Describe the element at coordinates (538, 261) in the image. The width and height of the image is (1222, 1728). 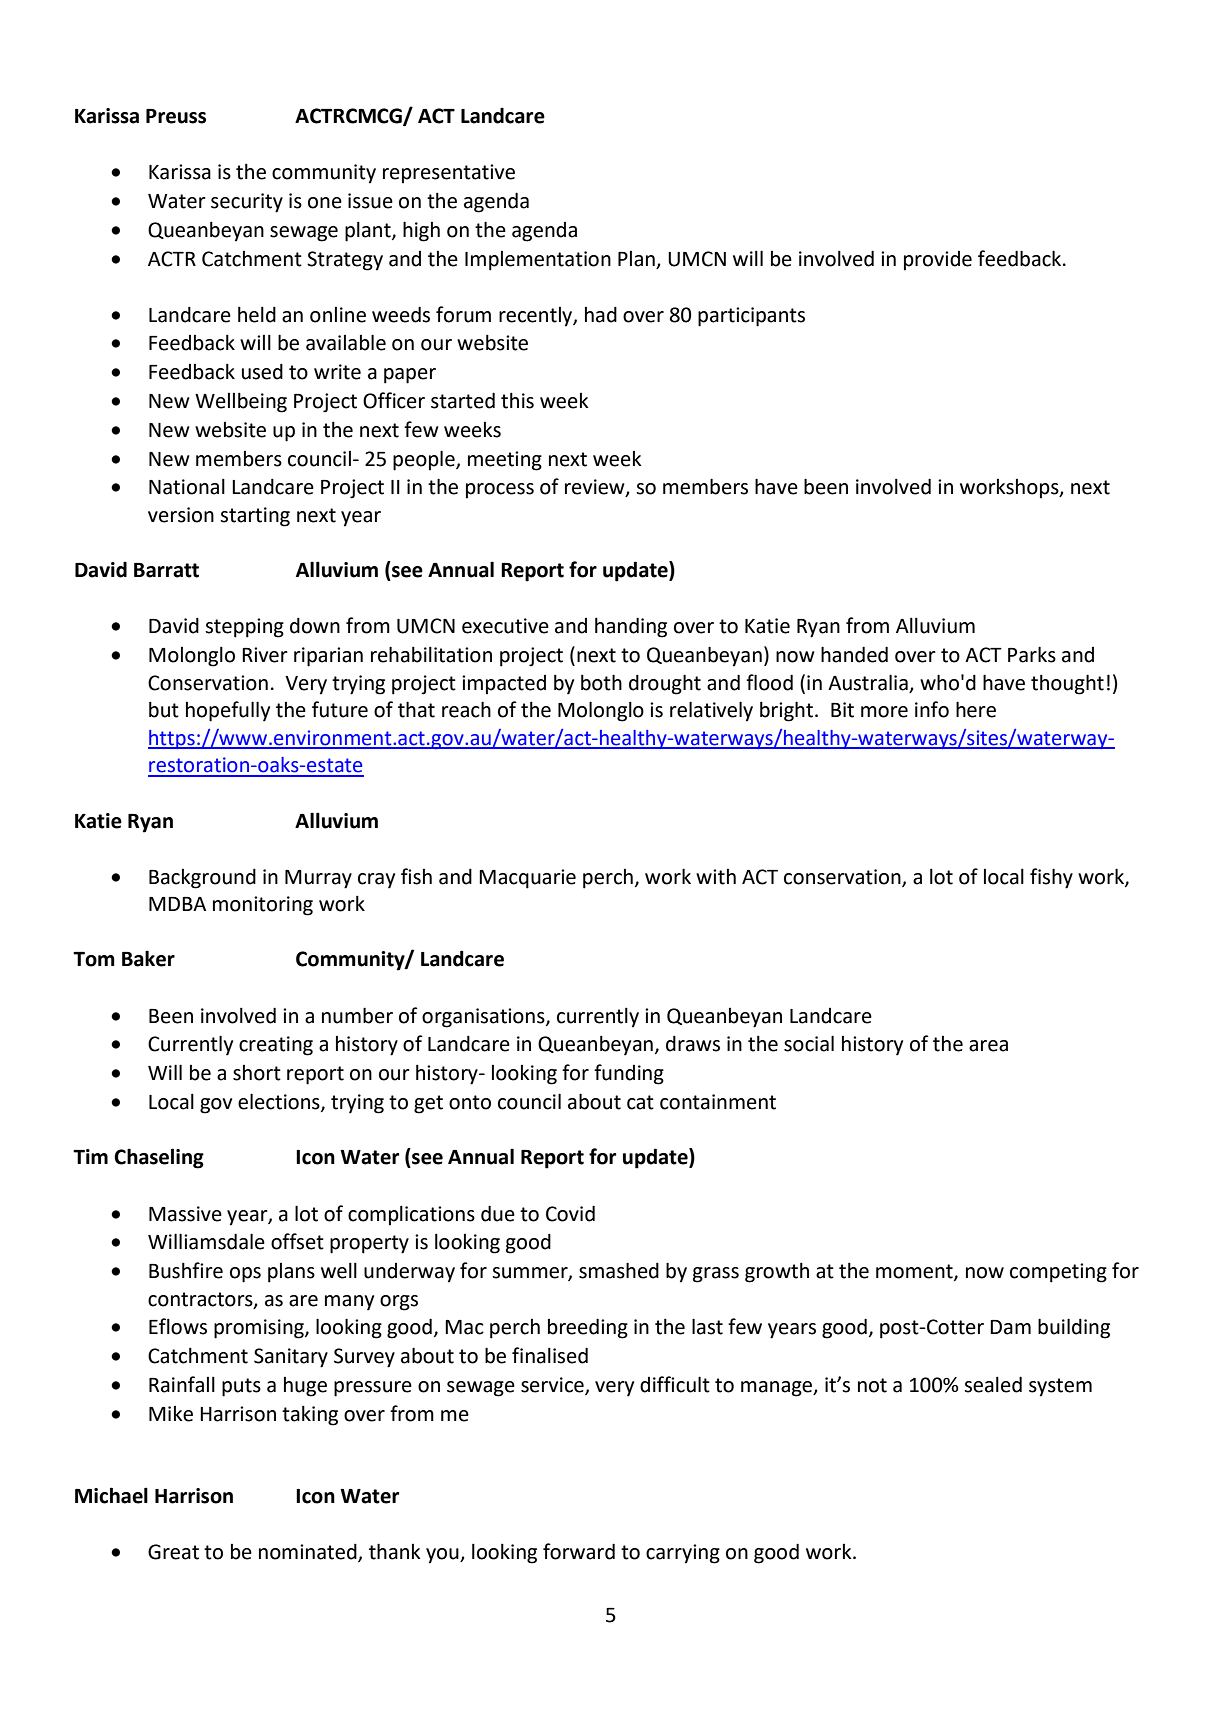
I see `Implementation` at that location.
